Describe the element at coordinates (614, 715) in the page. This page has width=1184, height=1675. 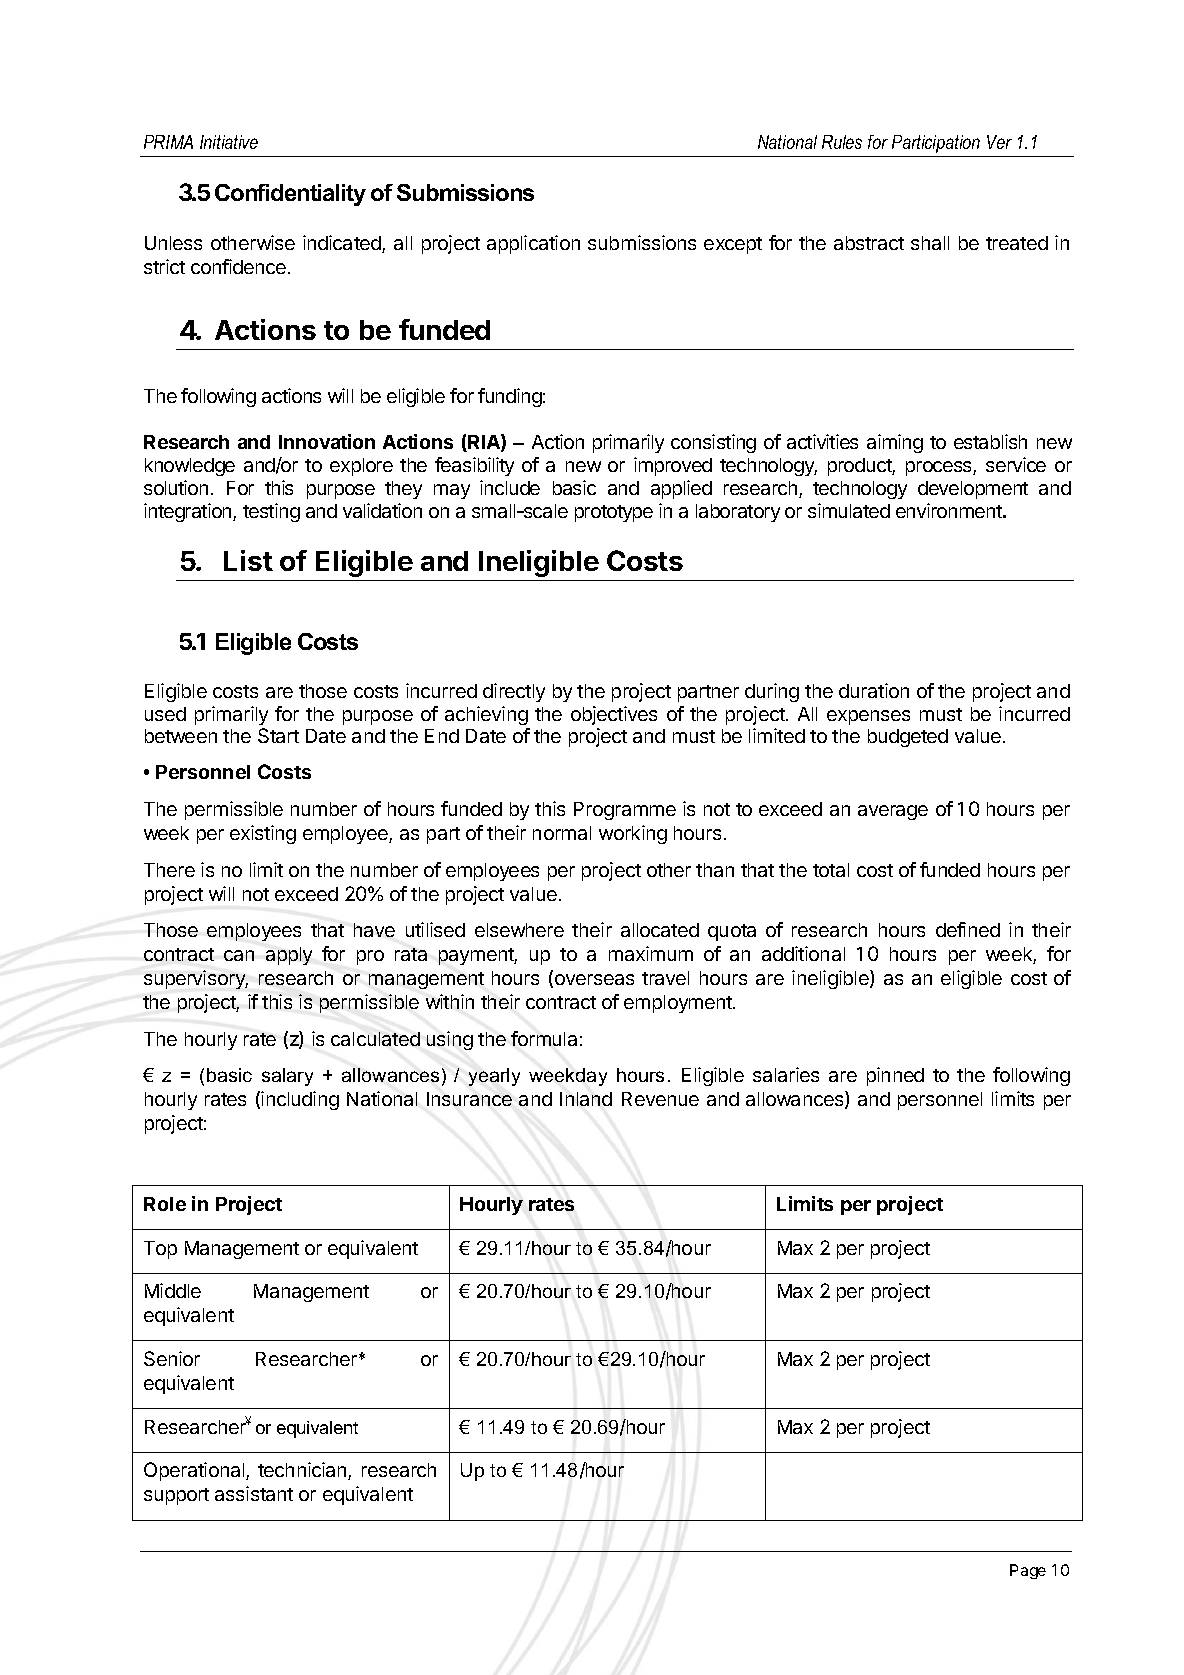
I see `objectives` at that location.
